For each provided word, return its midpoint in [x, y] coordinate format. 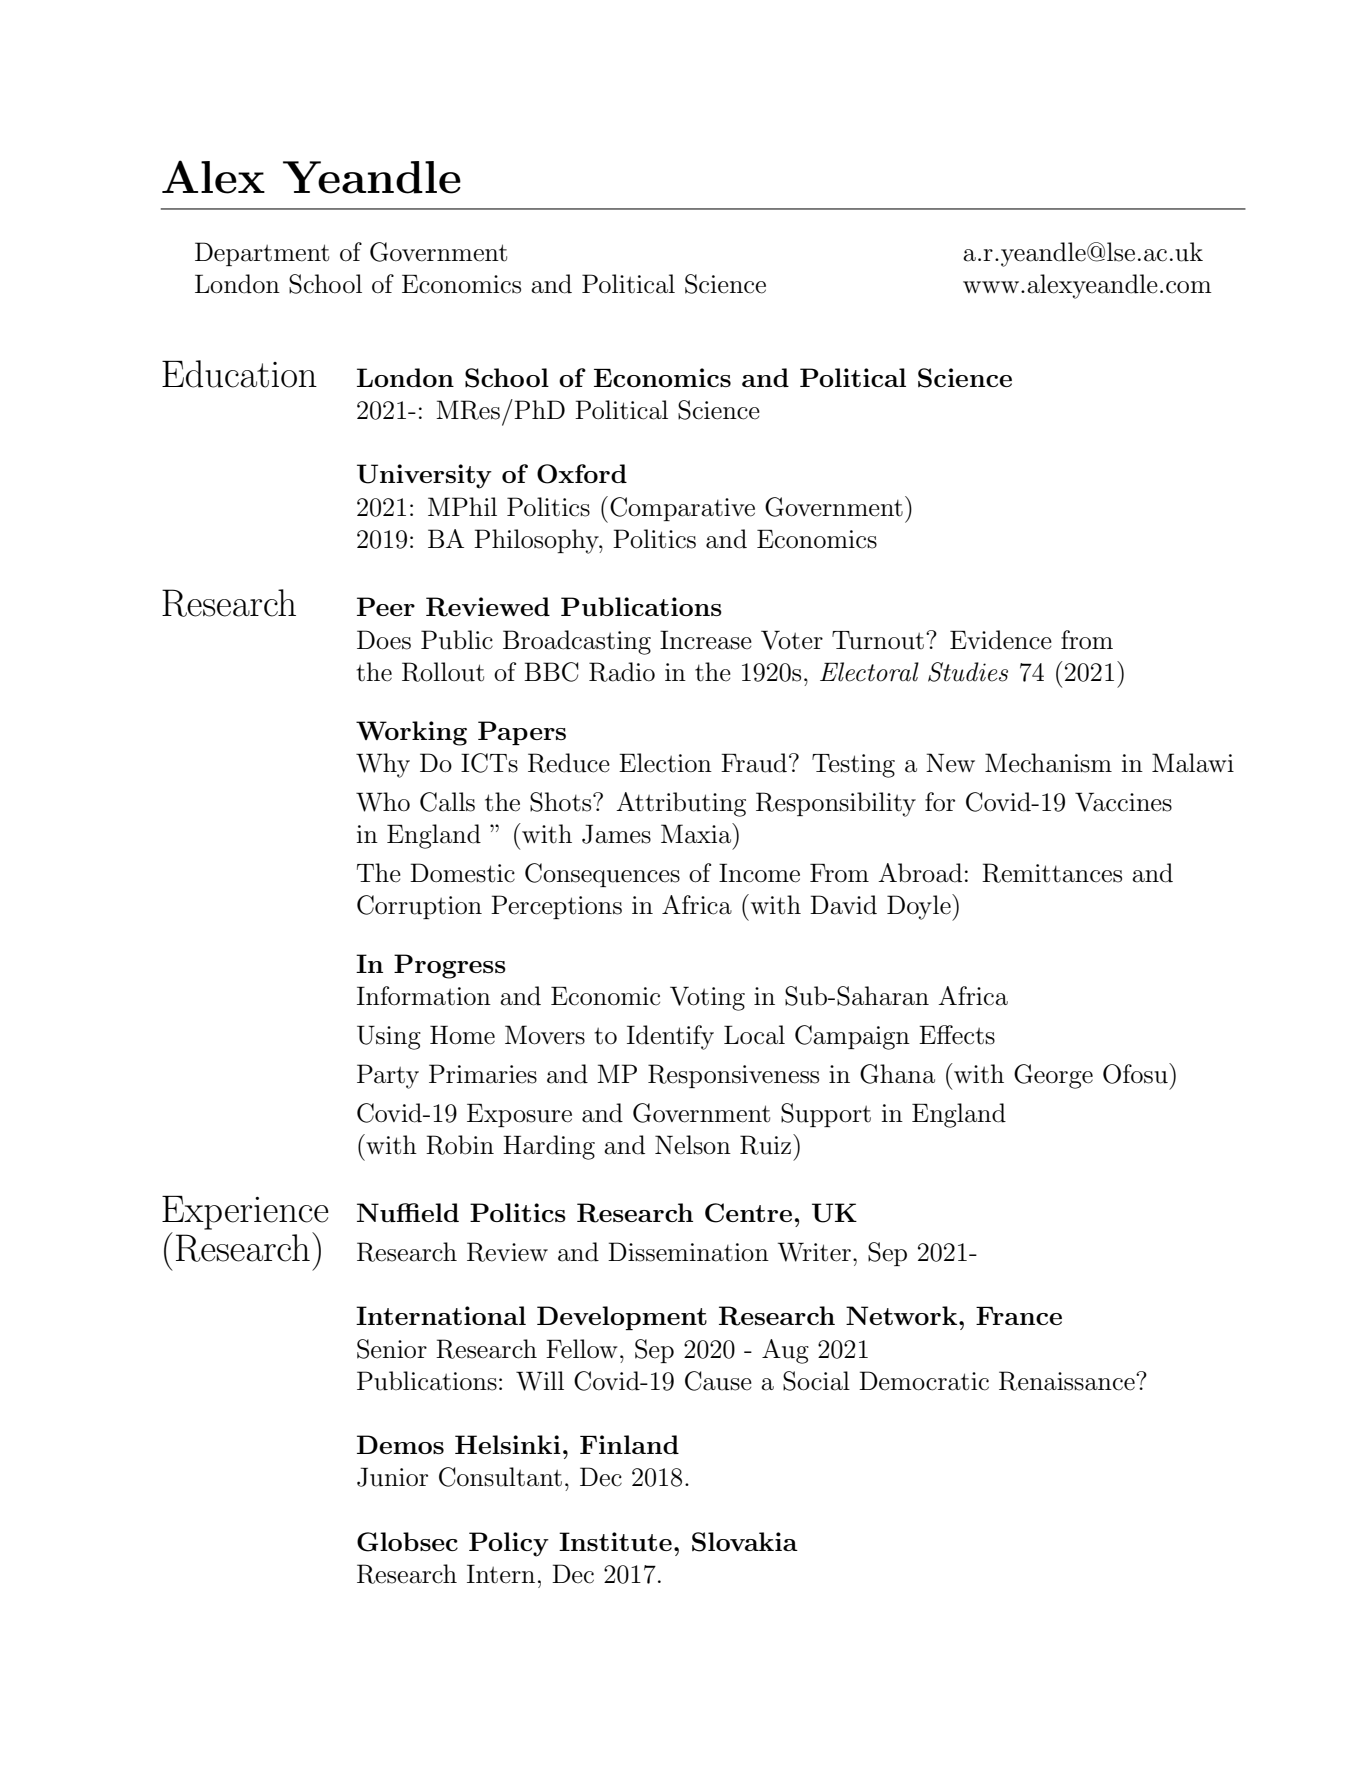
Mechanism [1048, 763]
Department [262, 254]
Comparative [682, 509]
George [1053, 1076]
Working [411, 733]
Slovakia [745, 1542]
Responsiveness [733, 1076]
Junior [392, 1477]
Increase [706, 640]
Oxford [582, 474]
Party [388, 1076]
